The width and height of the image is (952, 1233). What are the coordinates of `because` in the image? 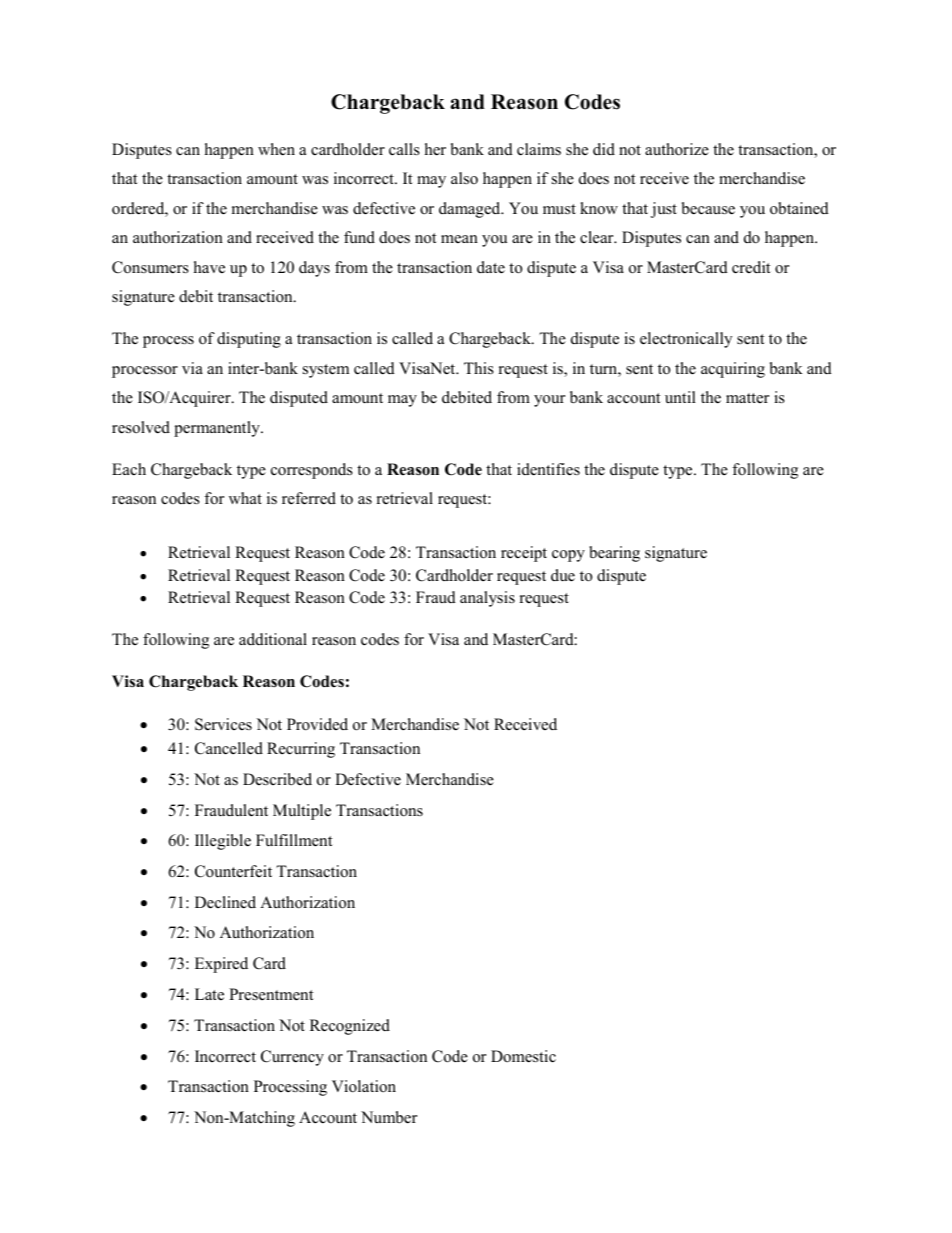 It's located at (708, 208).
